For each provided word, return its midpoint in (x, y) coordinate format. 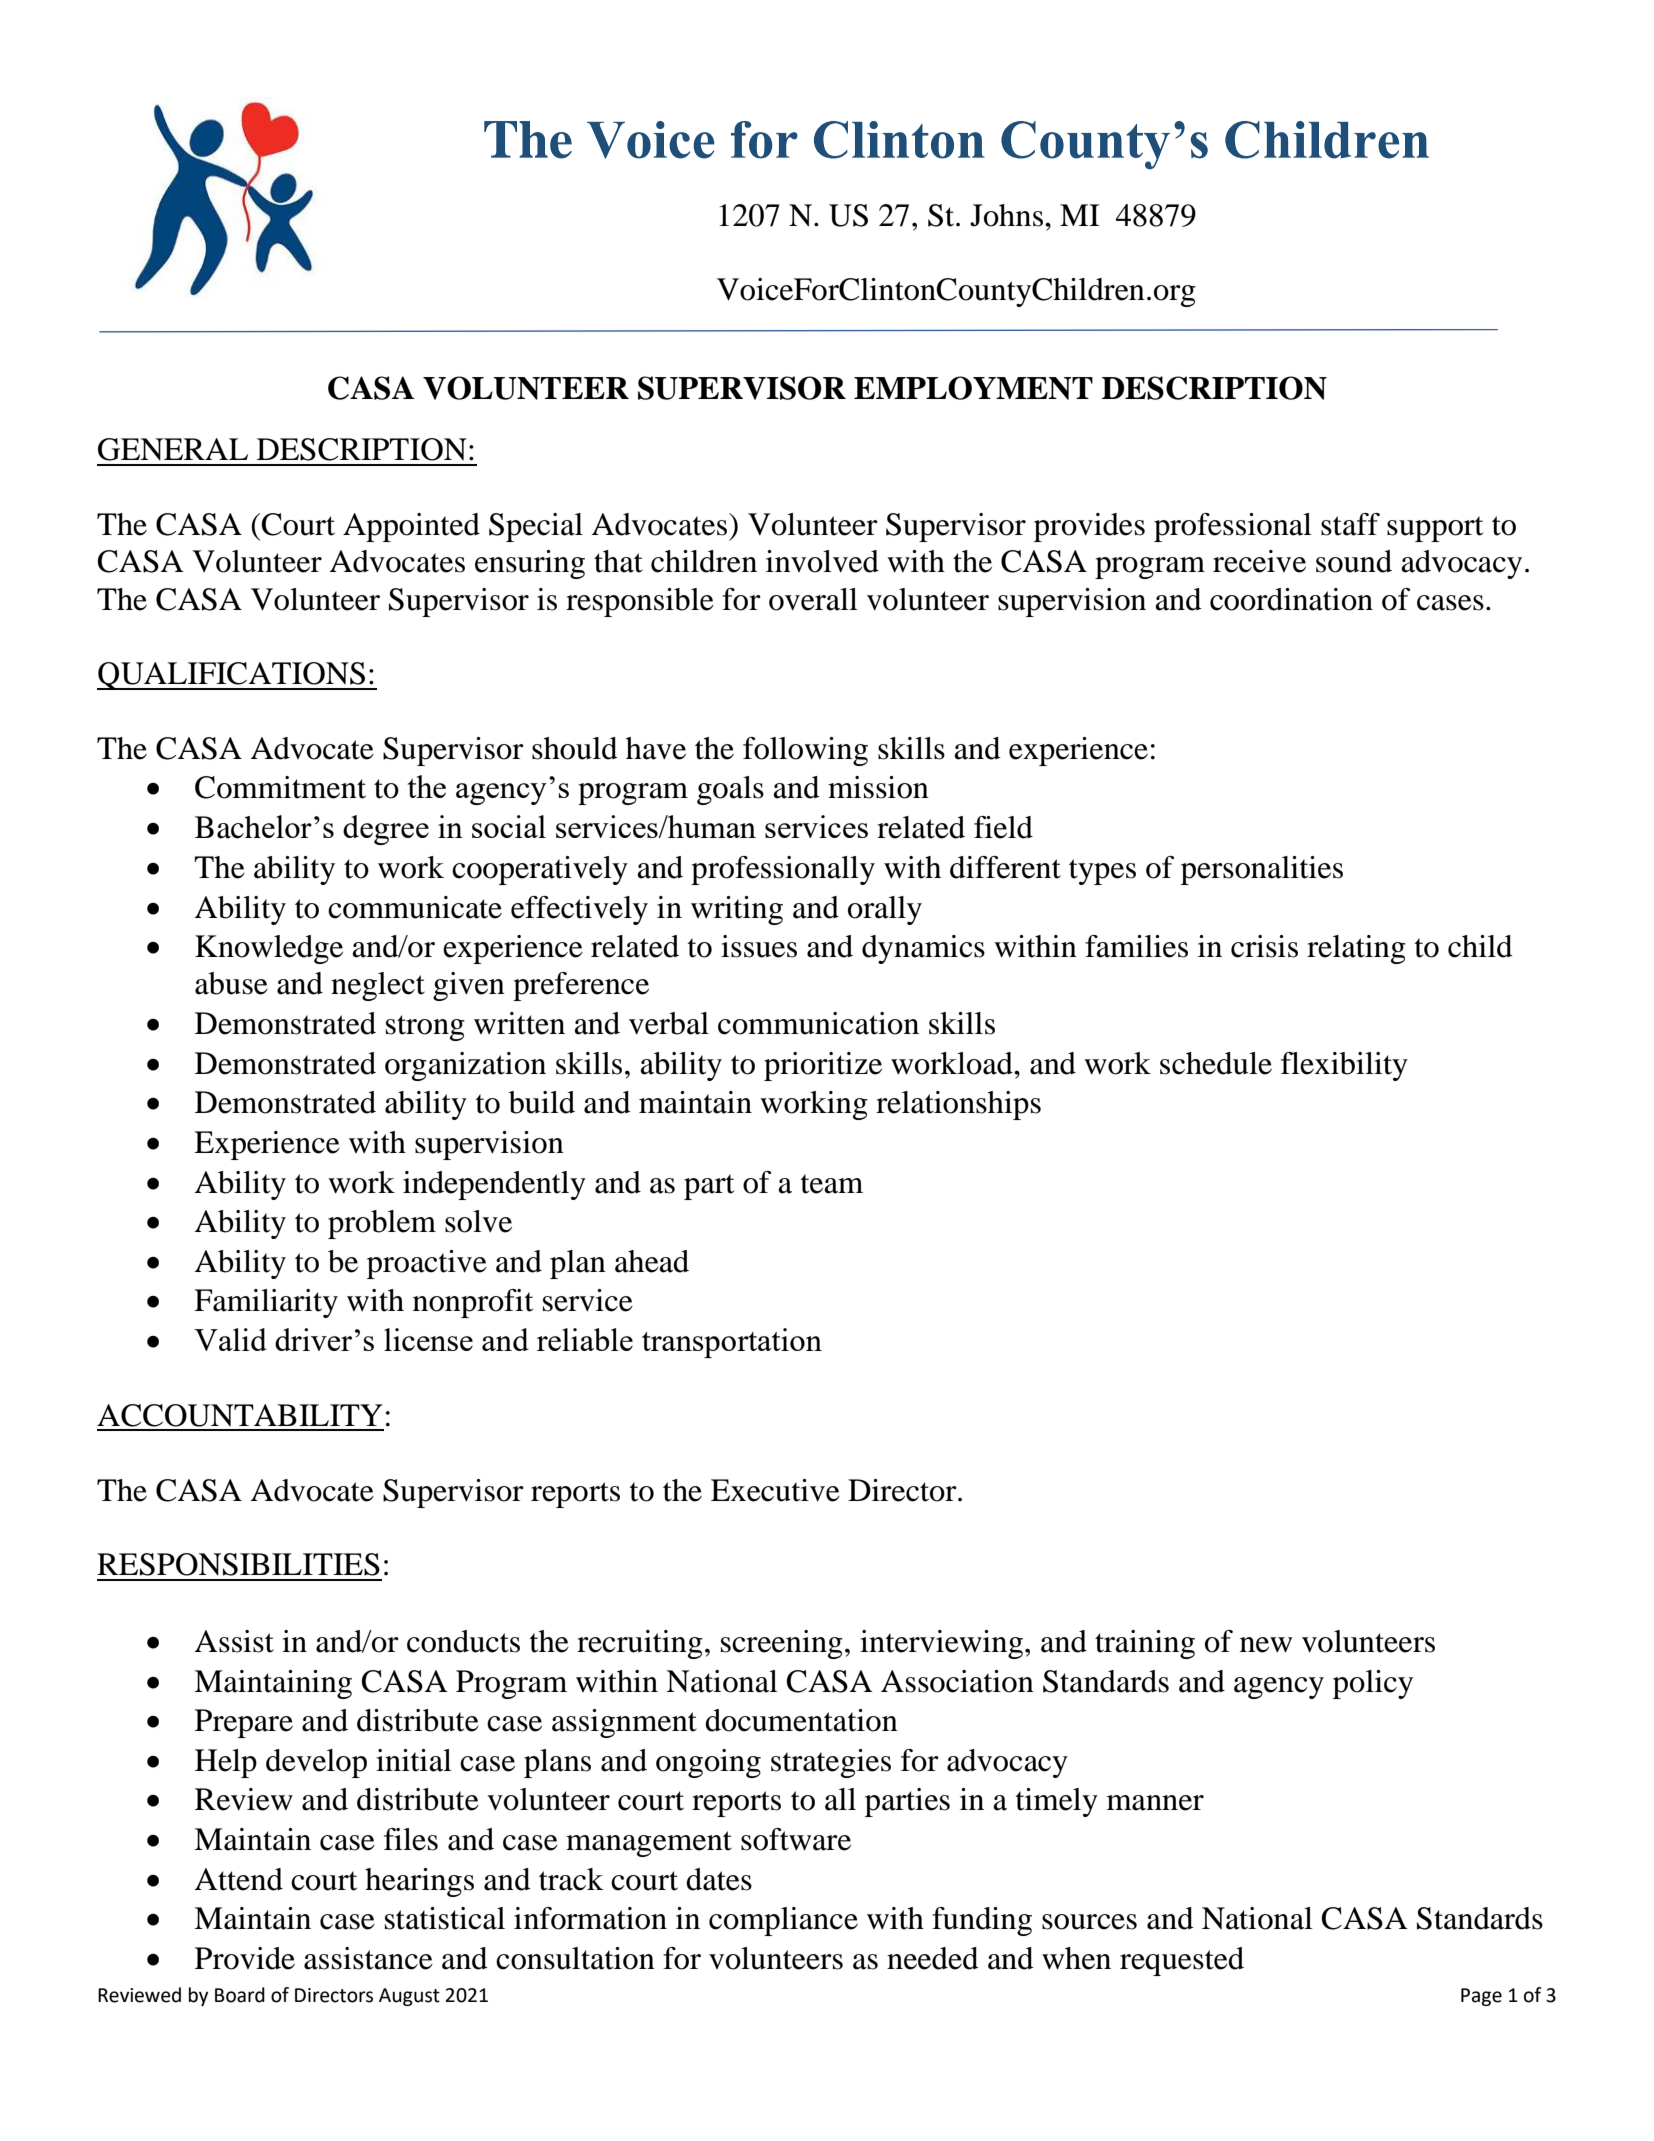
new (1266, 1645)
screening (782, 1644)
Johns (1006, 215)
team (832, 1184)
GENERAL (173, 449)
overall (813, 599)
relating (1356, 949)
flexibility (1344, 1066)
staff (1350, 524)
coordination (1291, 599)
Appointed (411, 527)
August (409, 1997)
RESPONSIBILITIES (238, 1564)
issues (759, 946)
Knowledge (269, 949)
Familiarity (266, 1303)
